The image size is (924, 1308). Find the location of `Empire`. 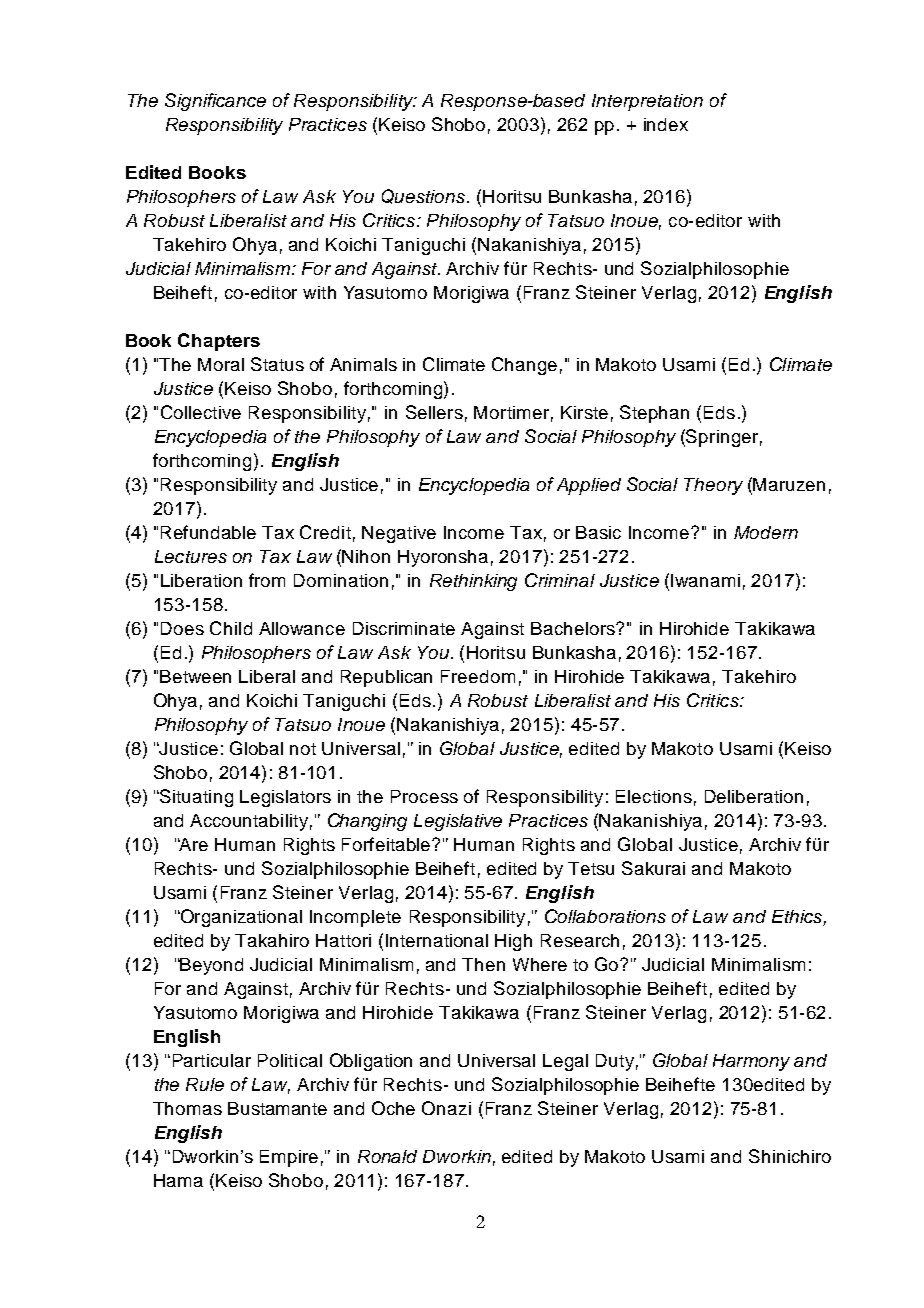

Empire is located at coordinates (289, 1158).
